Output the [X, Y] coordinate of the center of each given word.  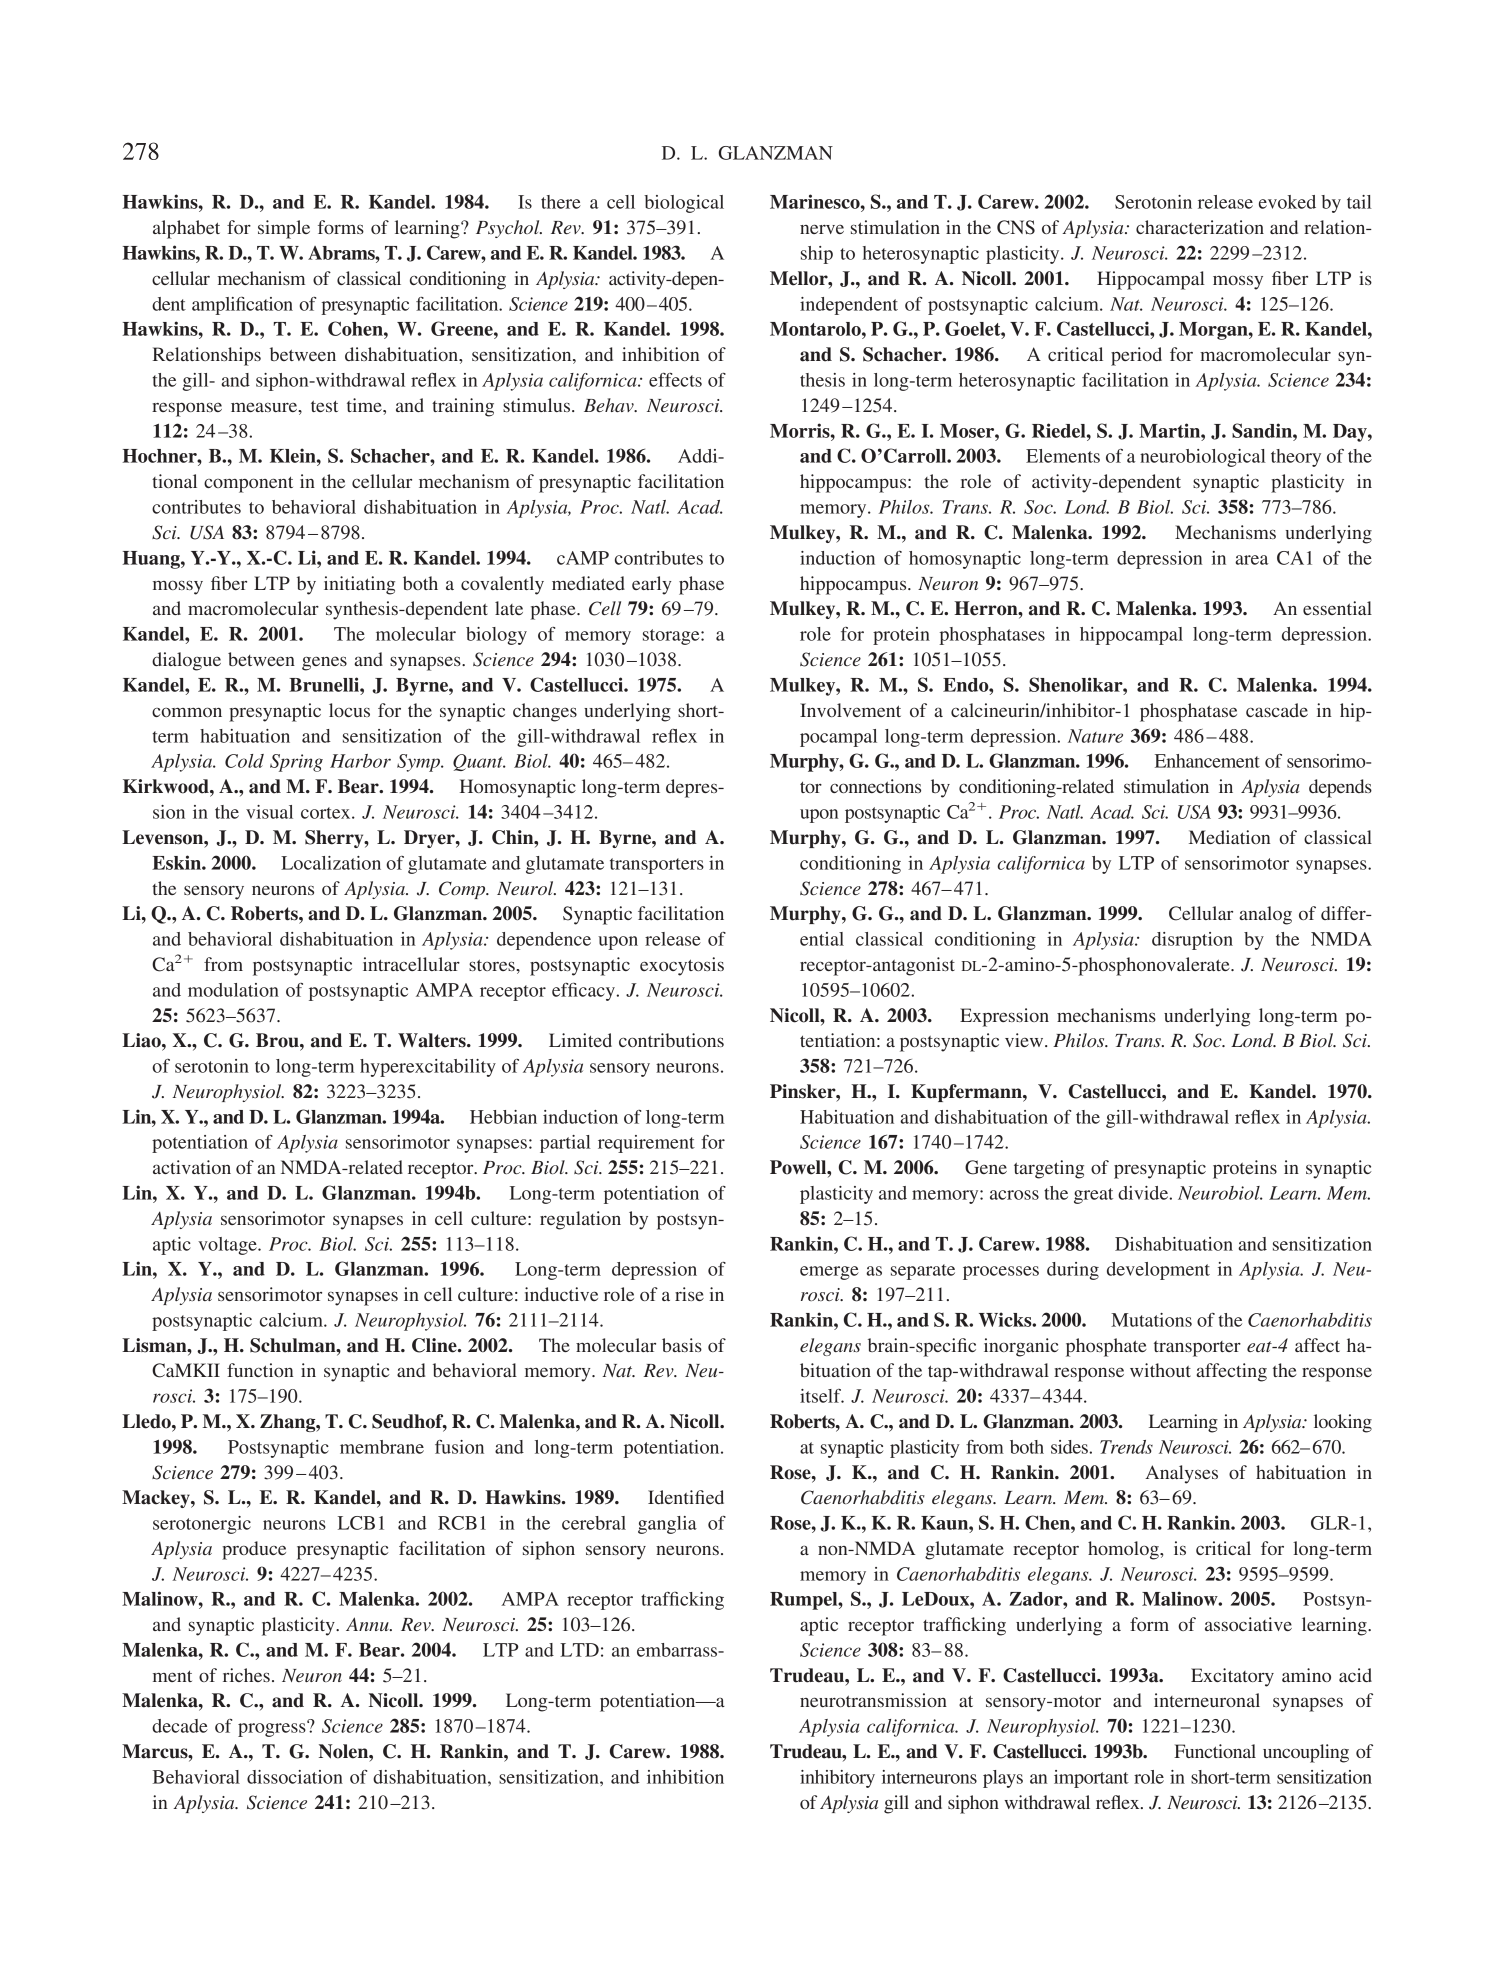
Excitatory [1232, 1677]
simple [284, 229]
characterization [1200, 227]
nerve [822, 229]
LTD [579, 1650]
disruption [1192, 941]
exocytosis [682, 966]
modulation [233, 990]
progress [273, 1729]
